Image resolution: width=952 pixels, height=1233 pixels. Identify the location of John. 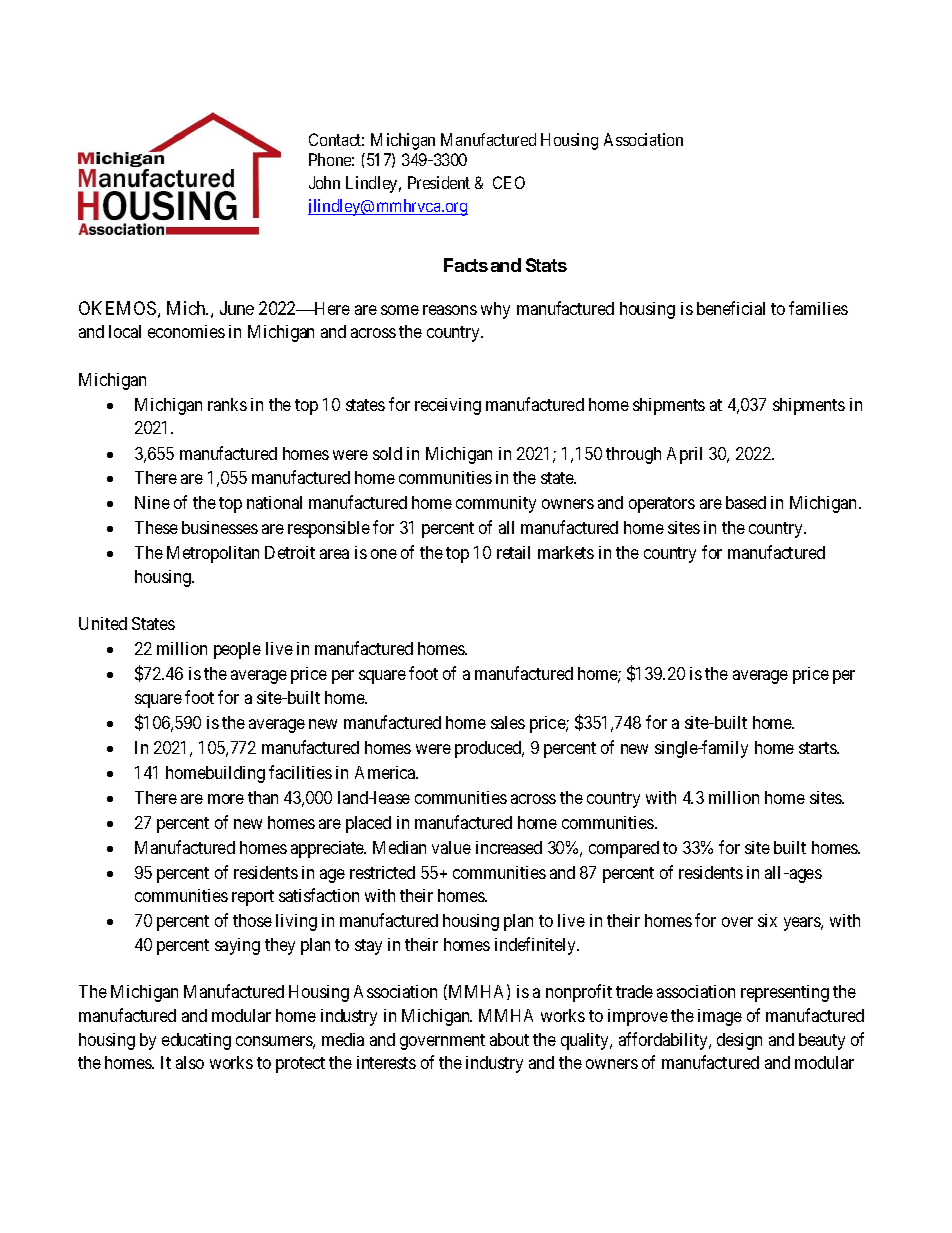
(324, 182).
